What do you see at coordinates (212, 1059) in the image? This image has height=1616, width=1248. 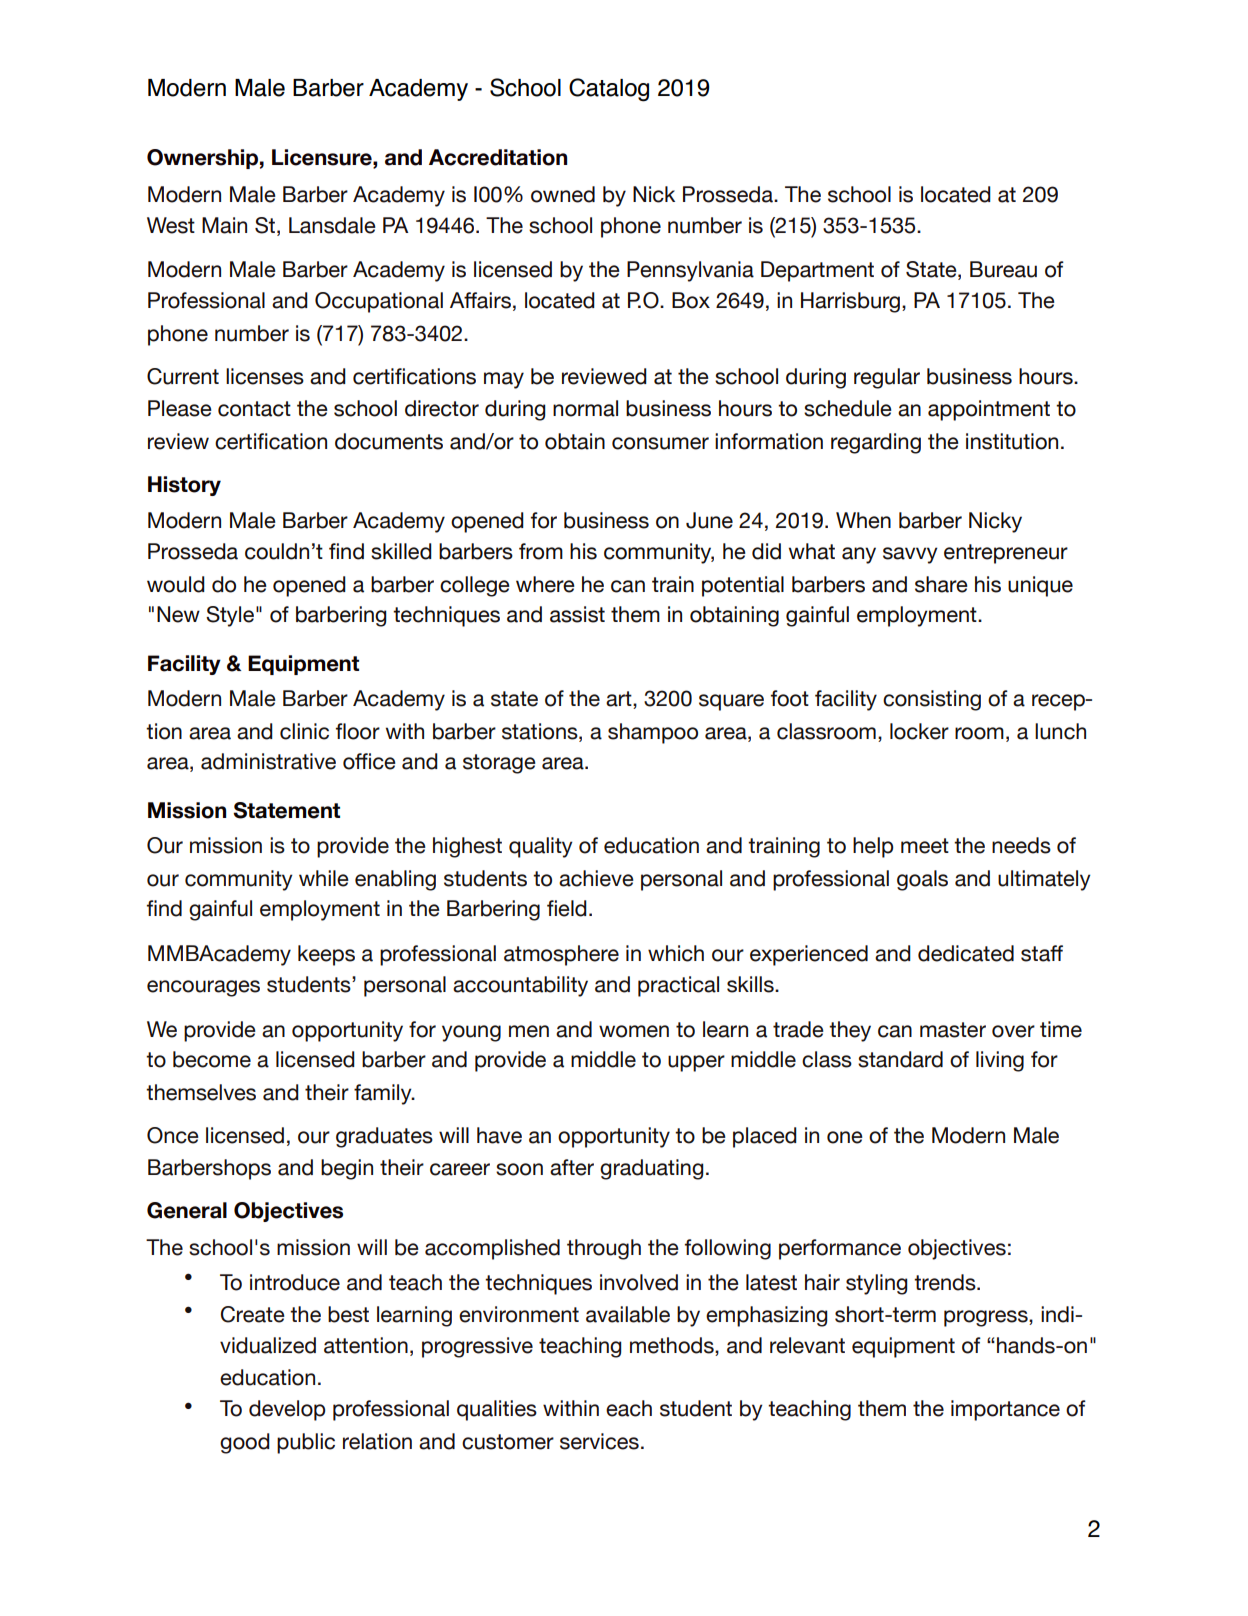 I see `become` at bounding box center [212, 1059].
